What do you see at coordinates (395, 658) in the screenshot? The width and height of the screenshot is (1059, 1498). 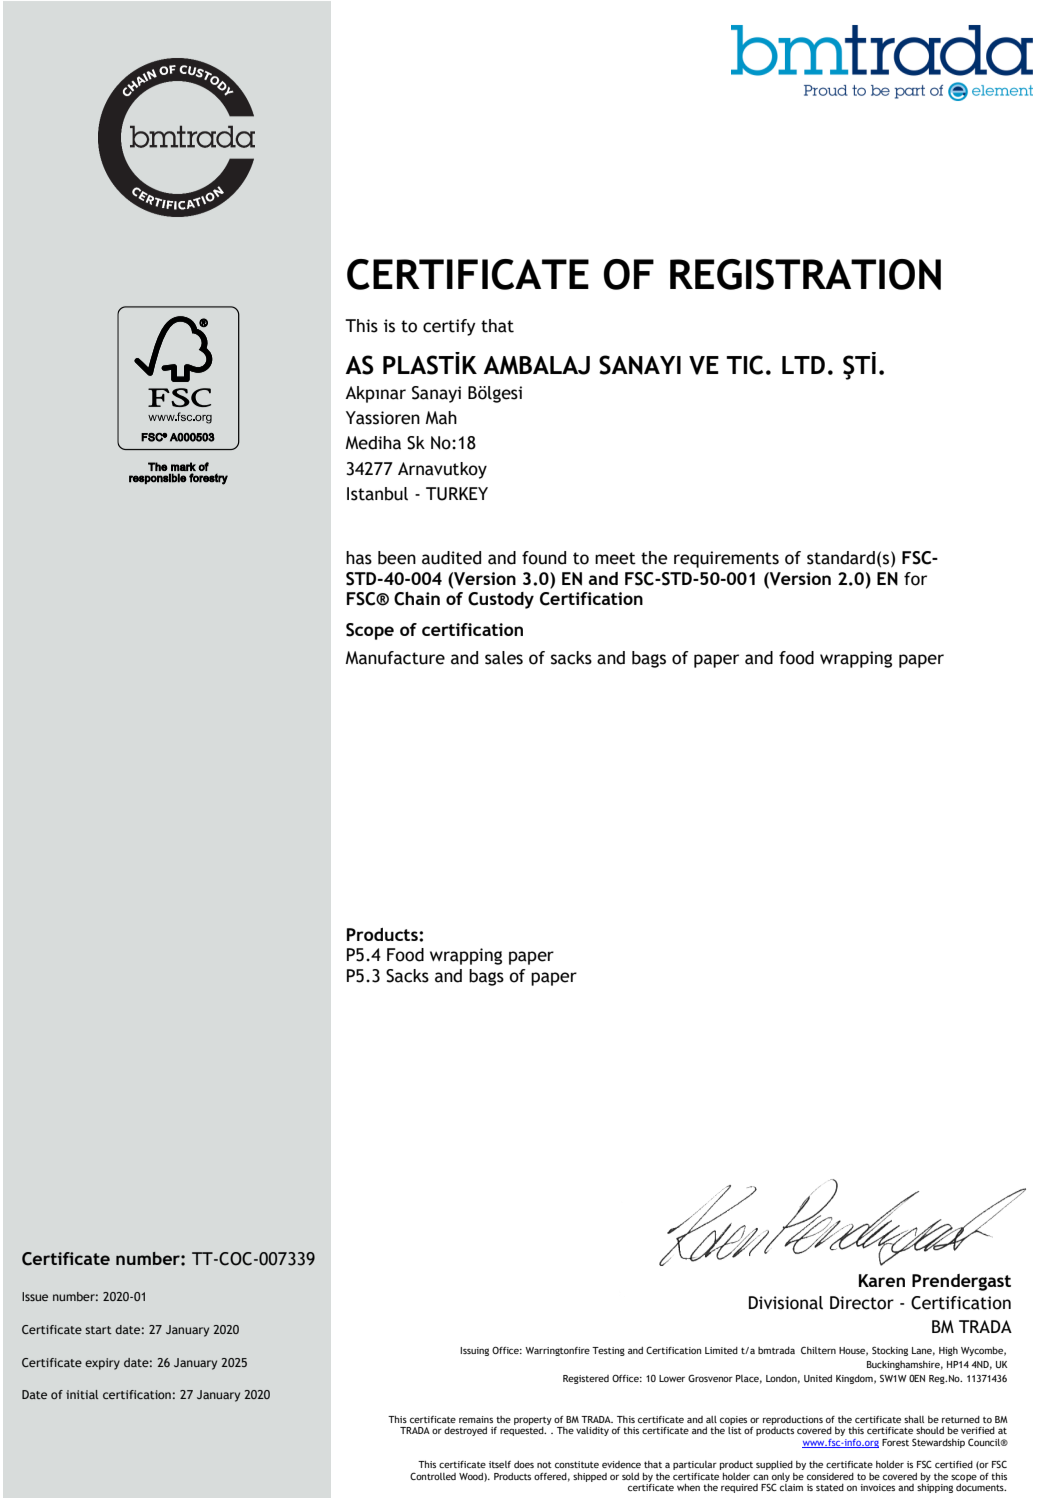 I see `Manufacture` at bounding box center [395, 658].
